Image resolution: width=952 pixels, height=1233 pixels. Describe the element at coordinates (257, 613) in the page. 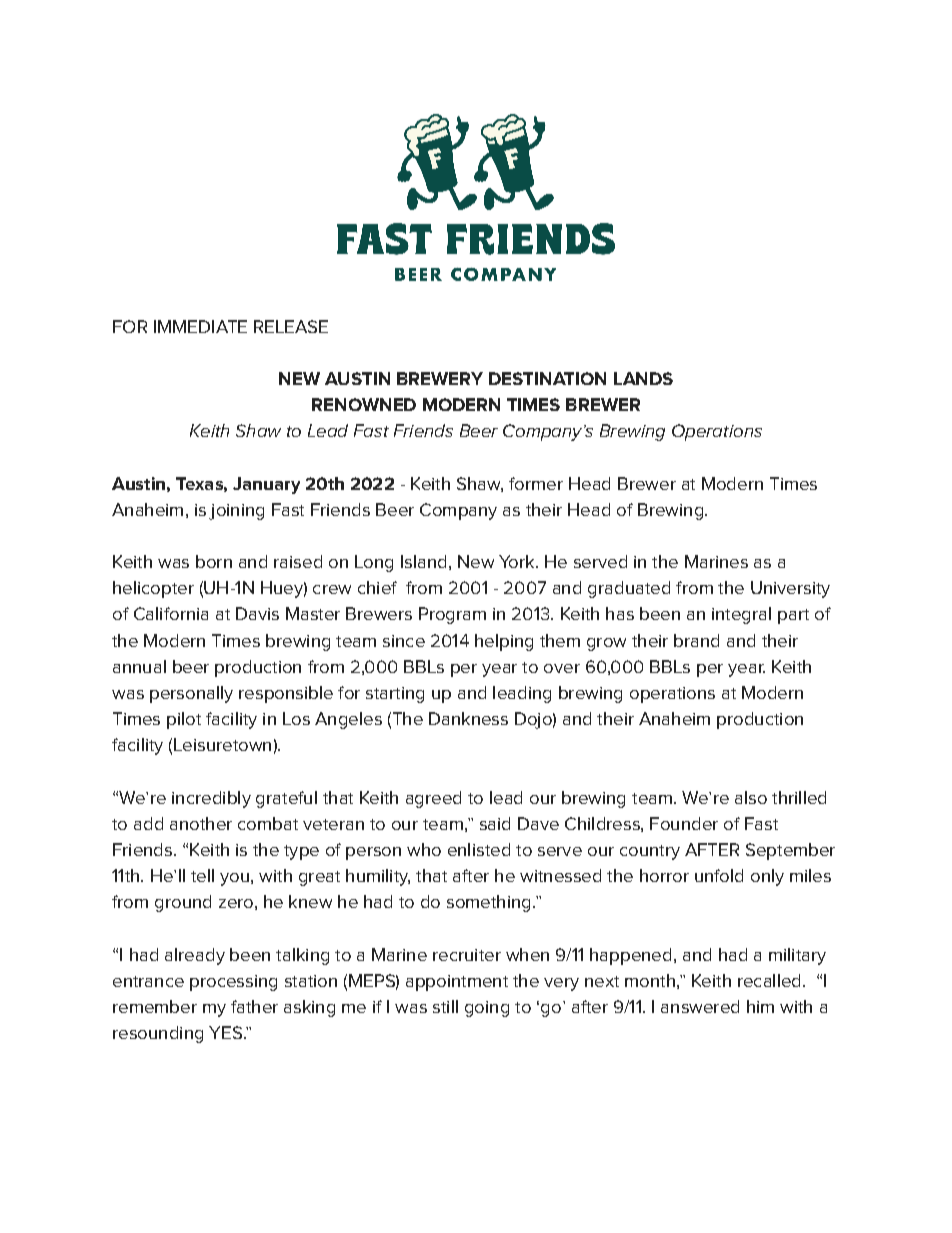

I see `Davis` at that location.
